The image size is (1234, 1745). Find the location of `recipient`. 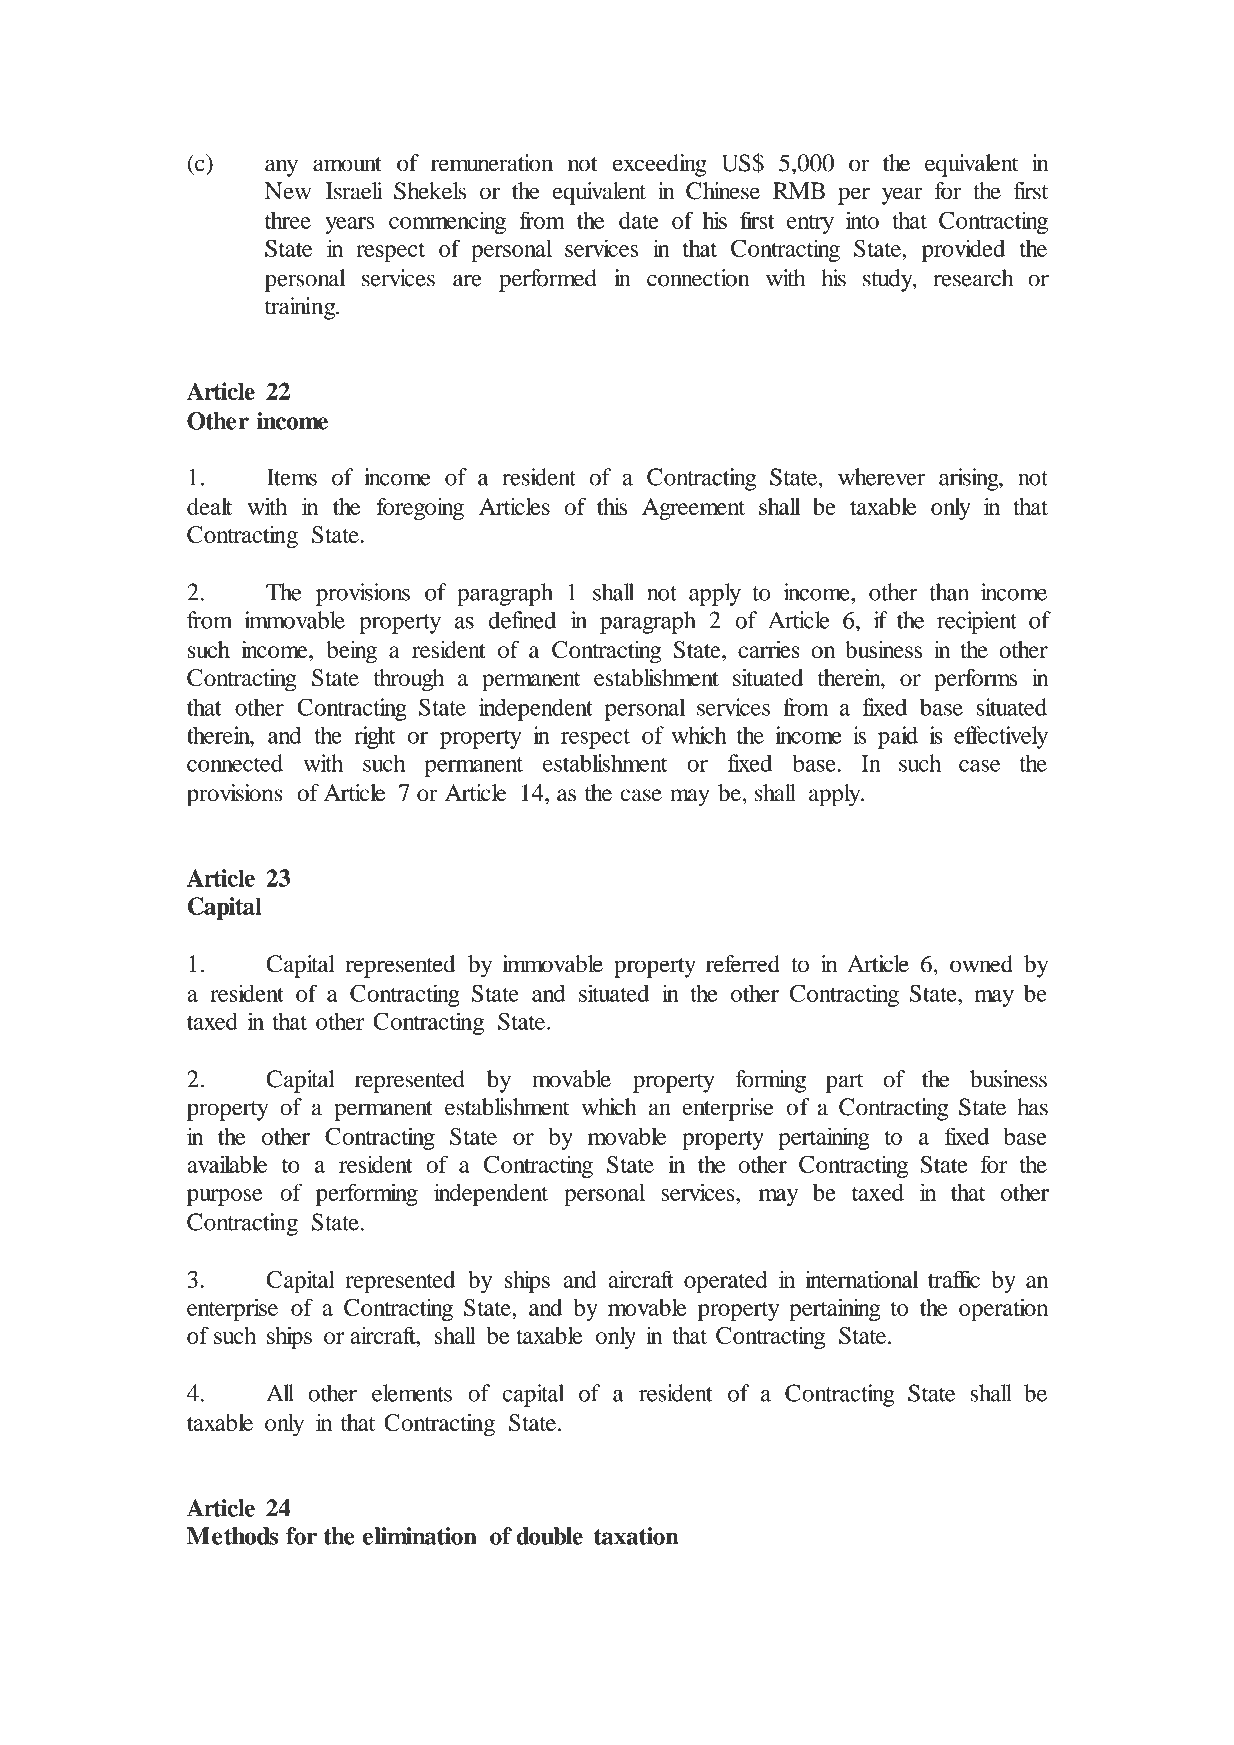

recipient is located at coordinates (977, 622).
